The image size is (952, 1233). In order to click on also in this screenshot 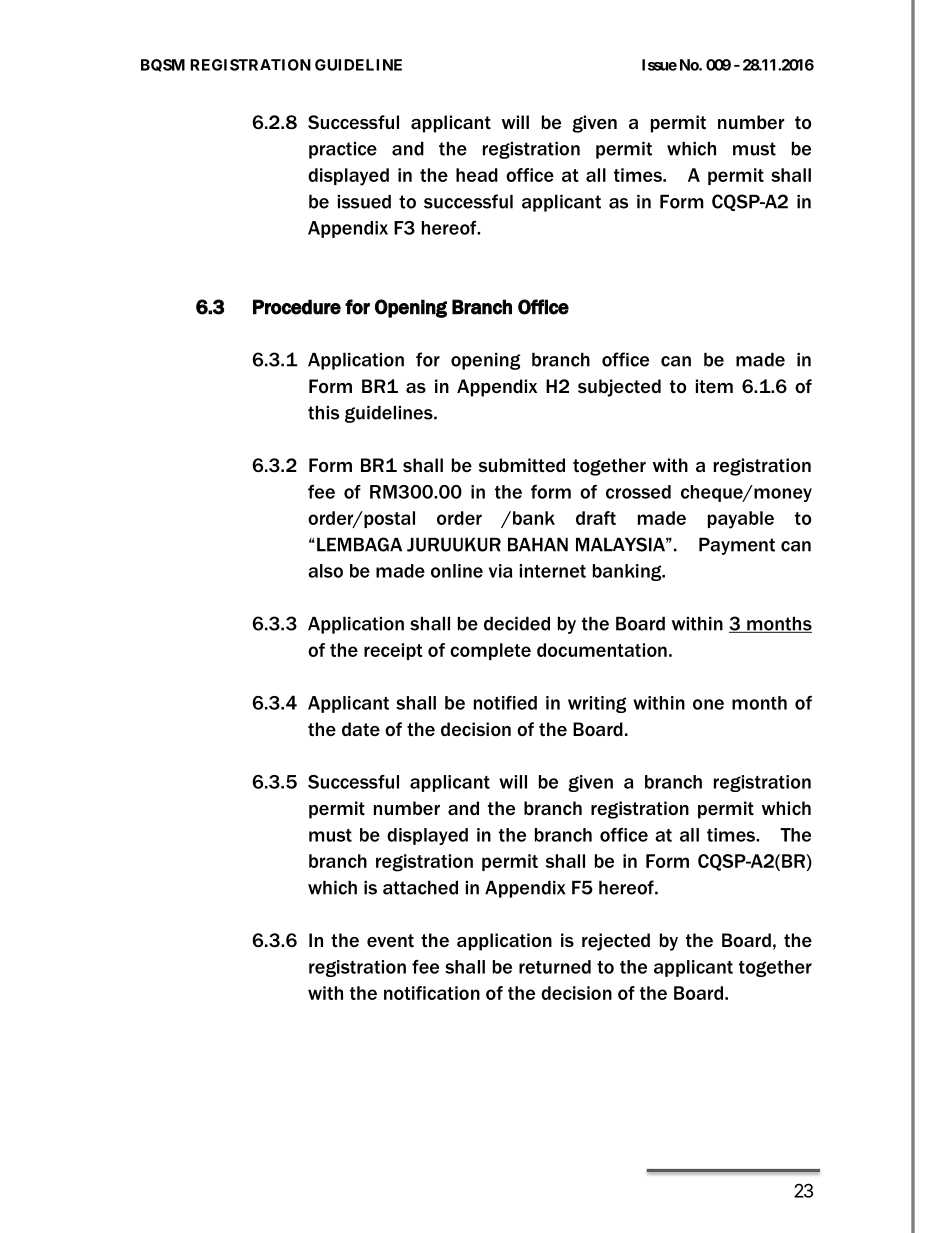, I will do `click(325, 571)`.
